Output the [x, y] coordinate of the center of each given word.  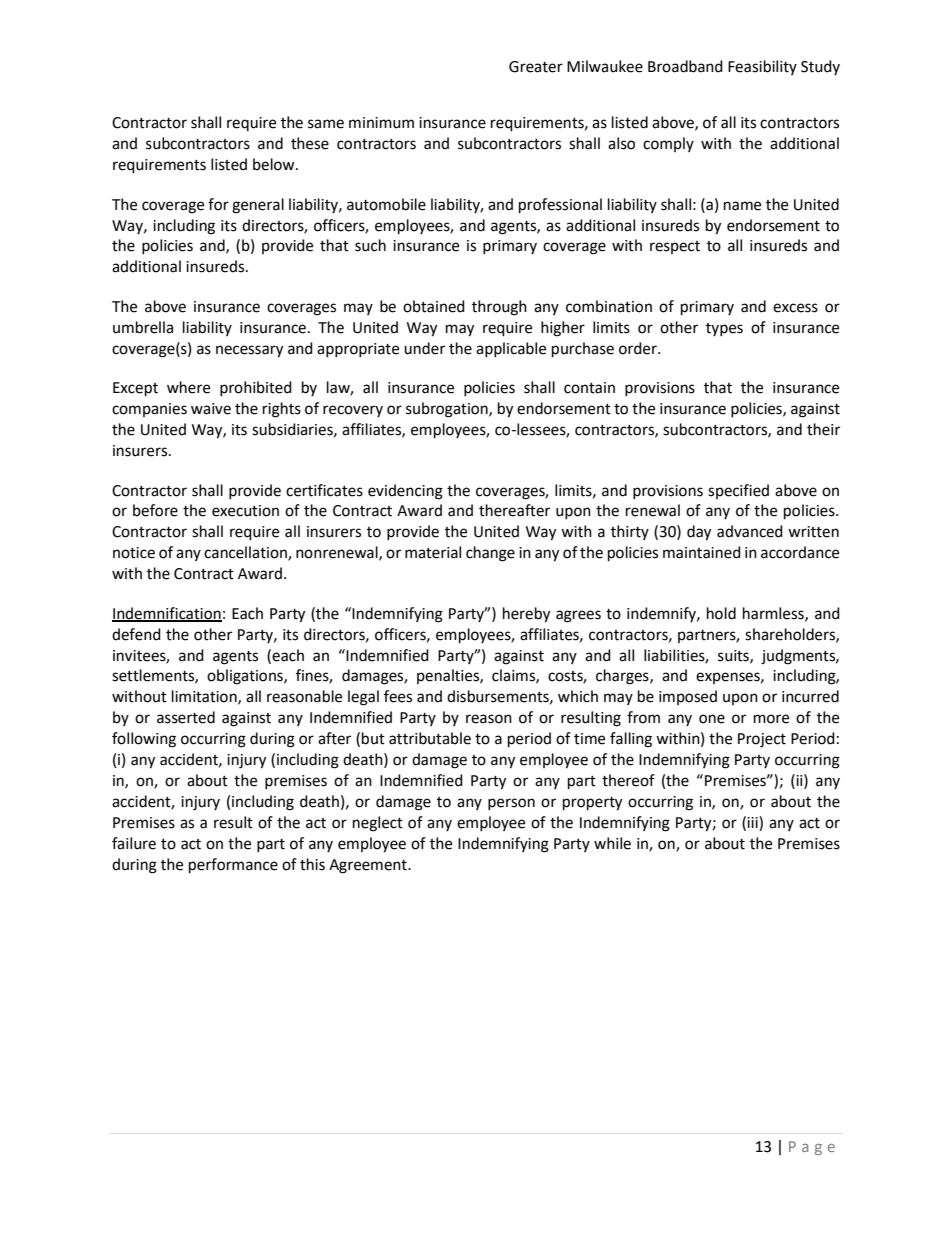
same [326, 124]
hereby [526, 615]
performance [233, 866]
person [511, 804]
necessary [249, 351]
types [724, 329]
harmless [774, 614]
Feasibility [762, 67]
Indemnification [167, 614]
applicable [511, 349]
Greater [536, 67]
